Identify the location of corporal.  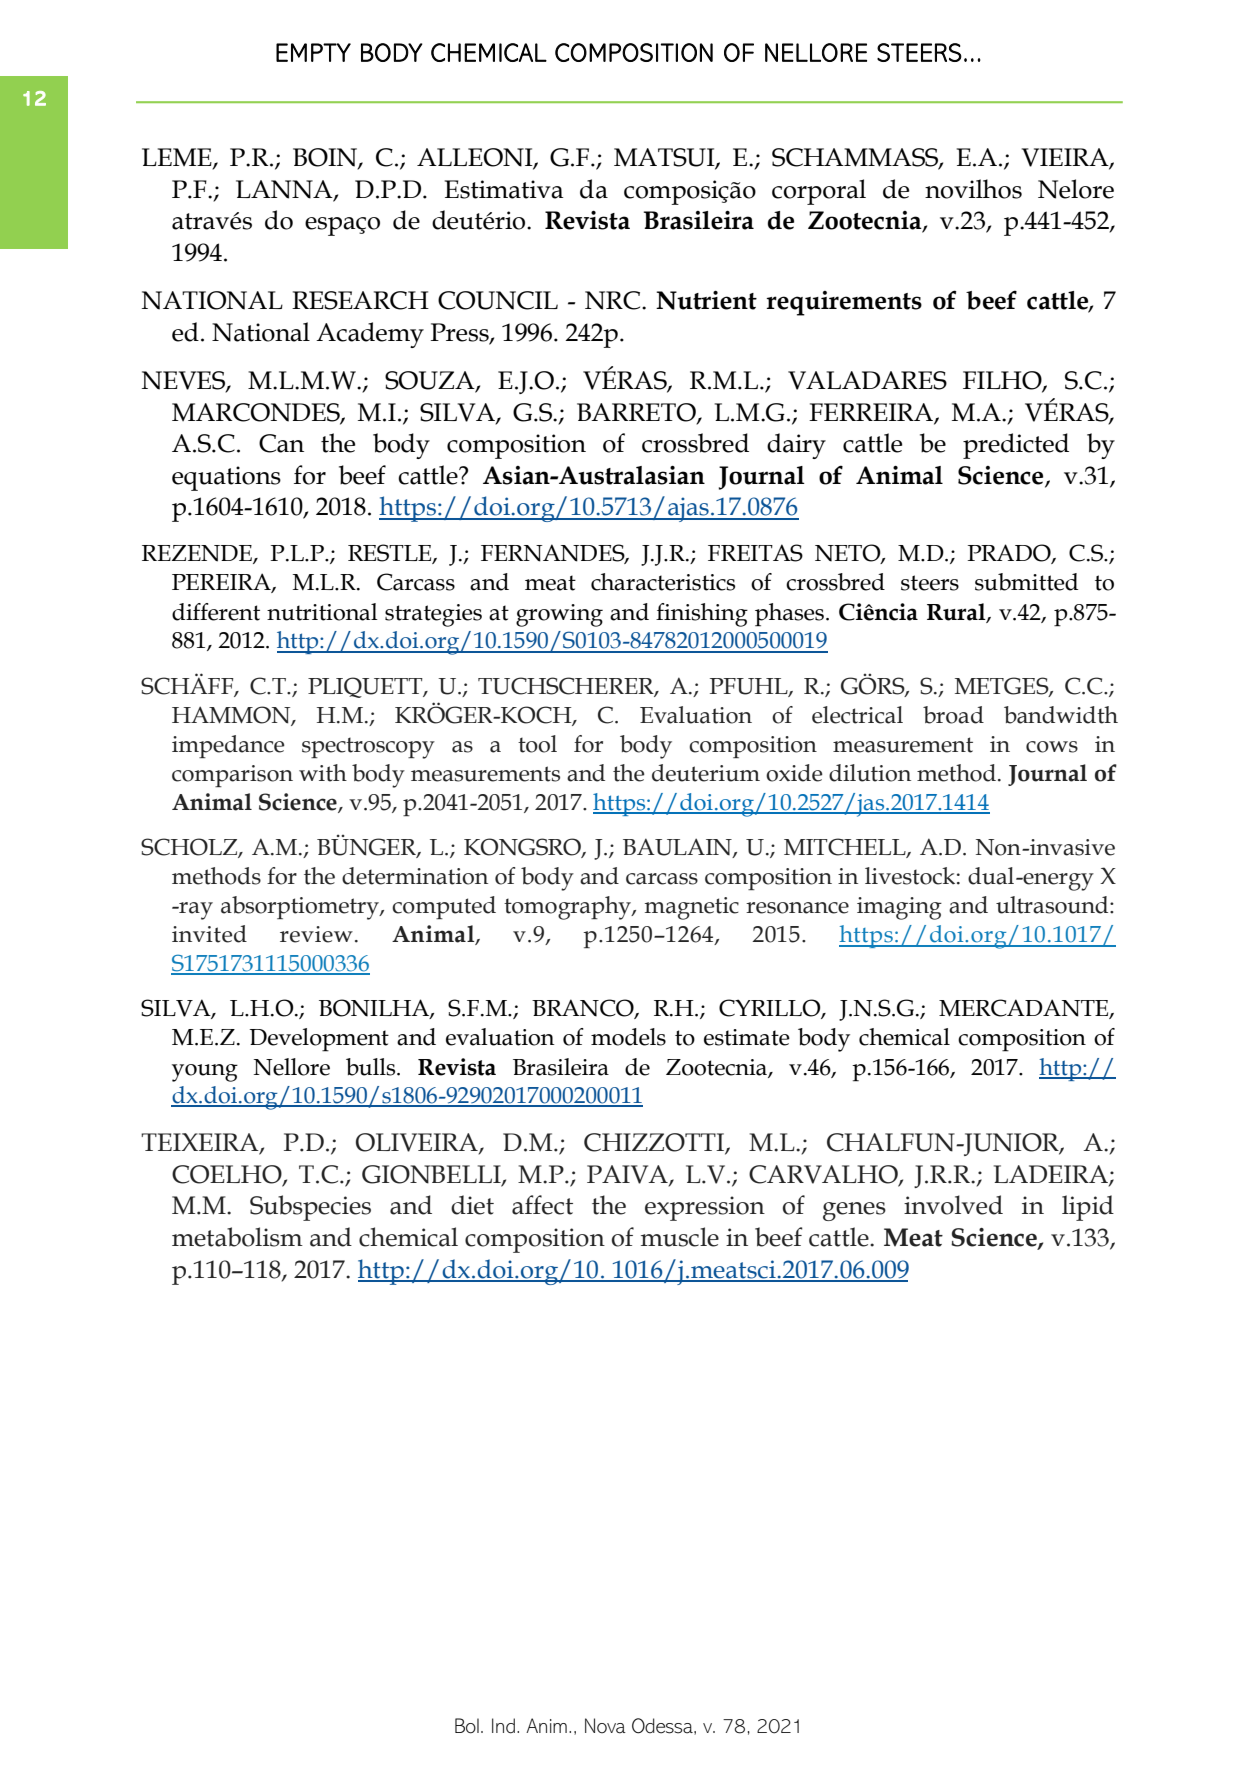
(819, 192).
